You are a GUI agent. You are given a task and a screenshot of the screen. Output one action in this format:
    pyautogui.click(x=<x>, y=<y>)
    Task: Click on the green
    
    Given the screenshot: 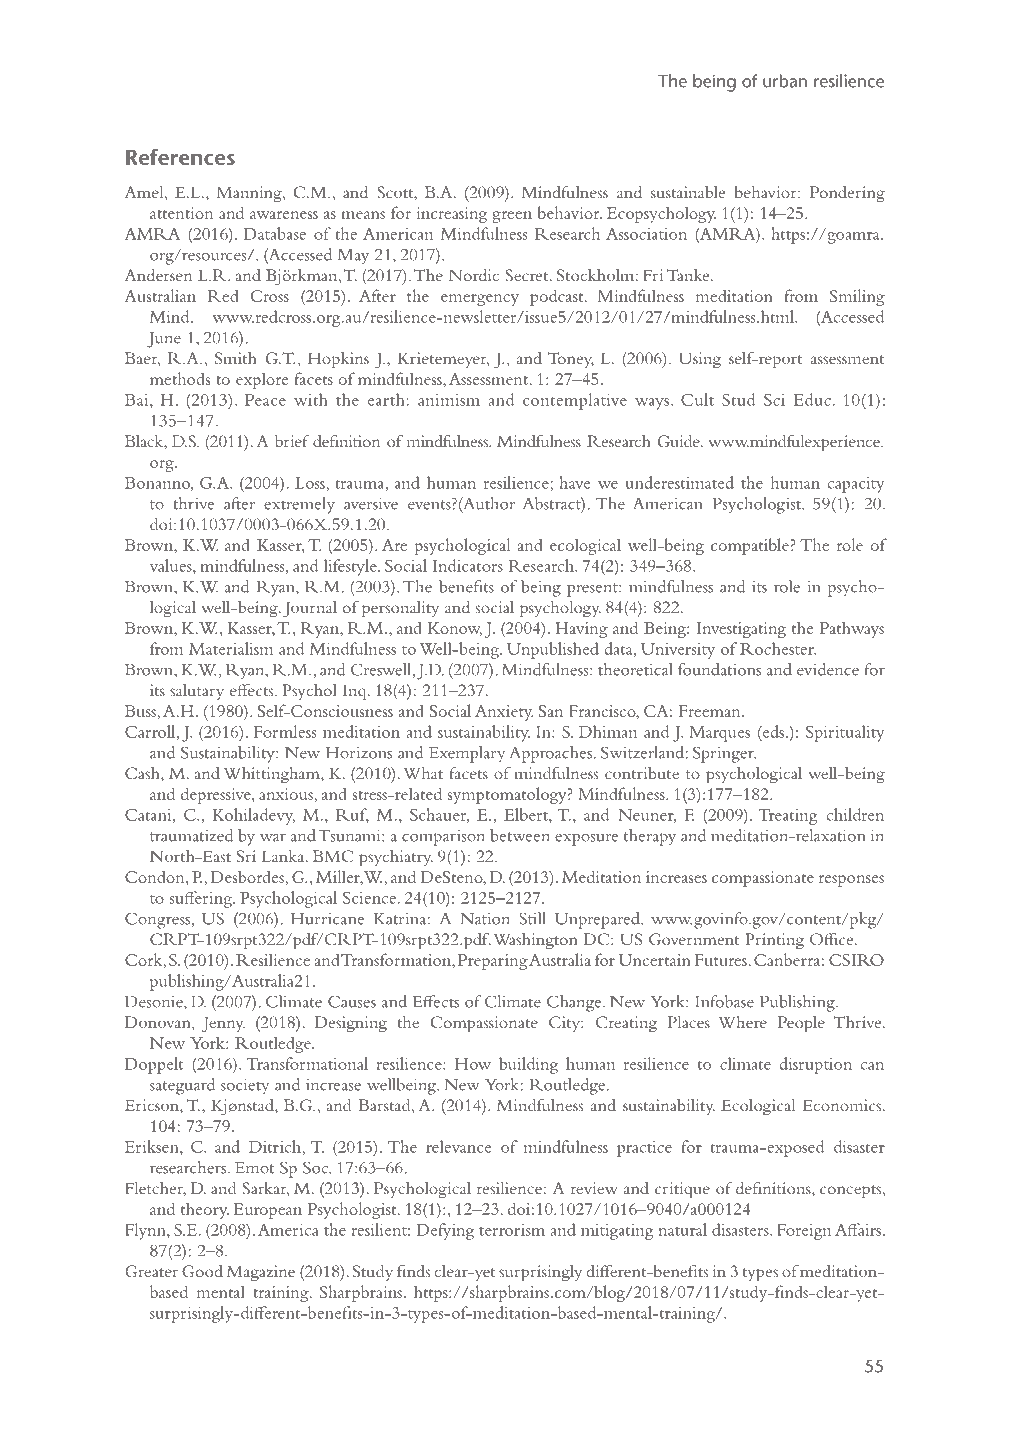 What is the action you would take?
    pyautogui.click(x=512, y=217)
